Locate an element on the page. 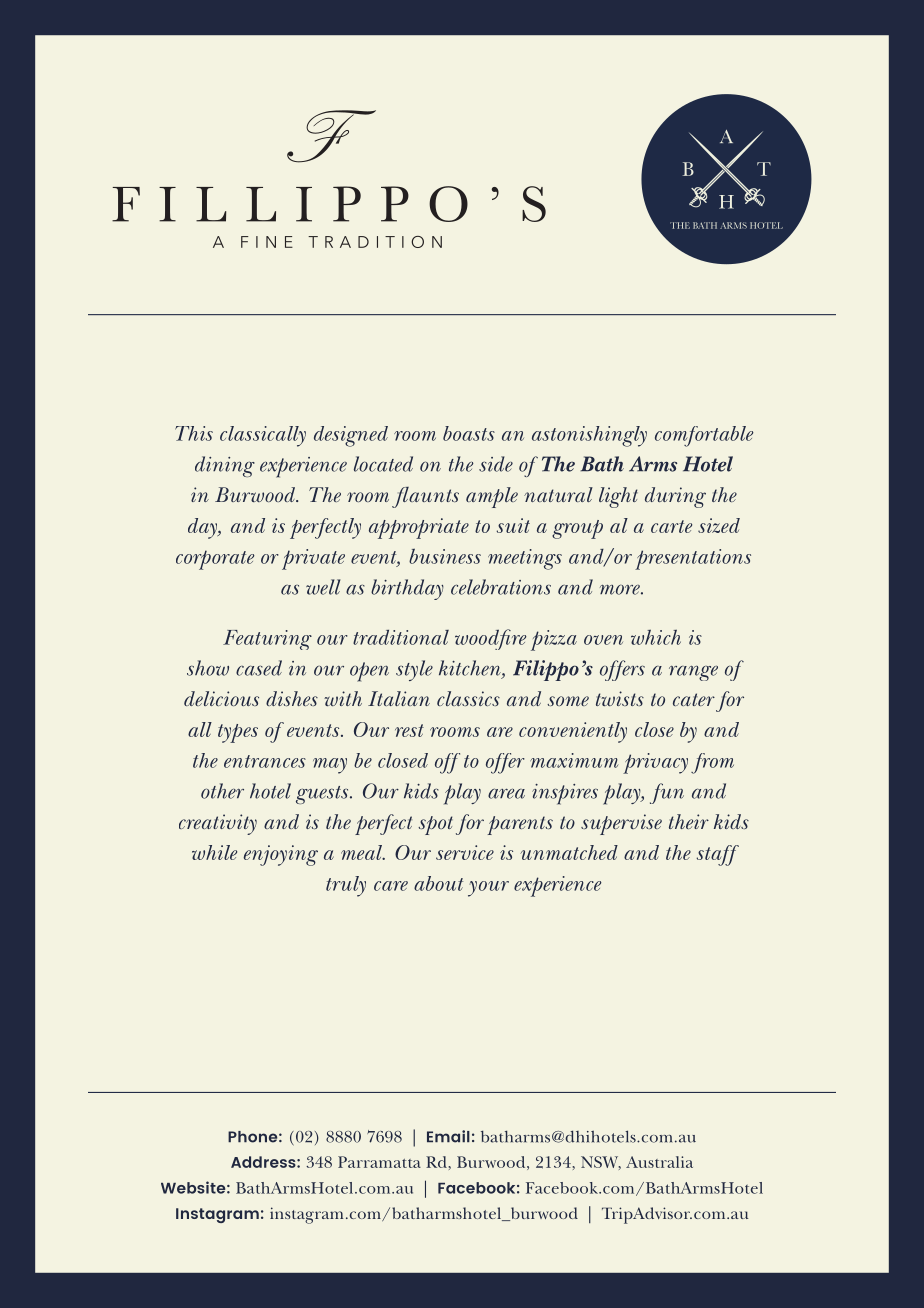  about is located at coordinates (438, 883).
